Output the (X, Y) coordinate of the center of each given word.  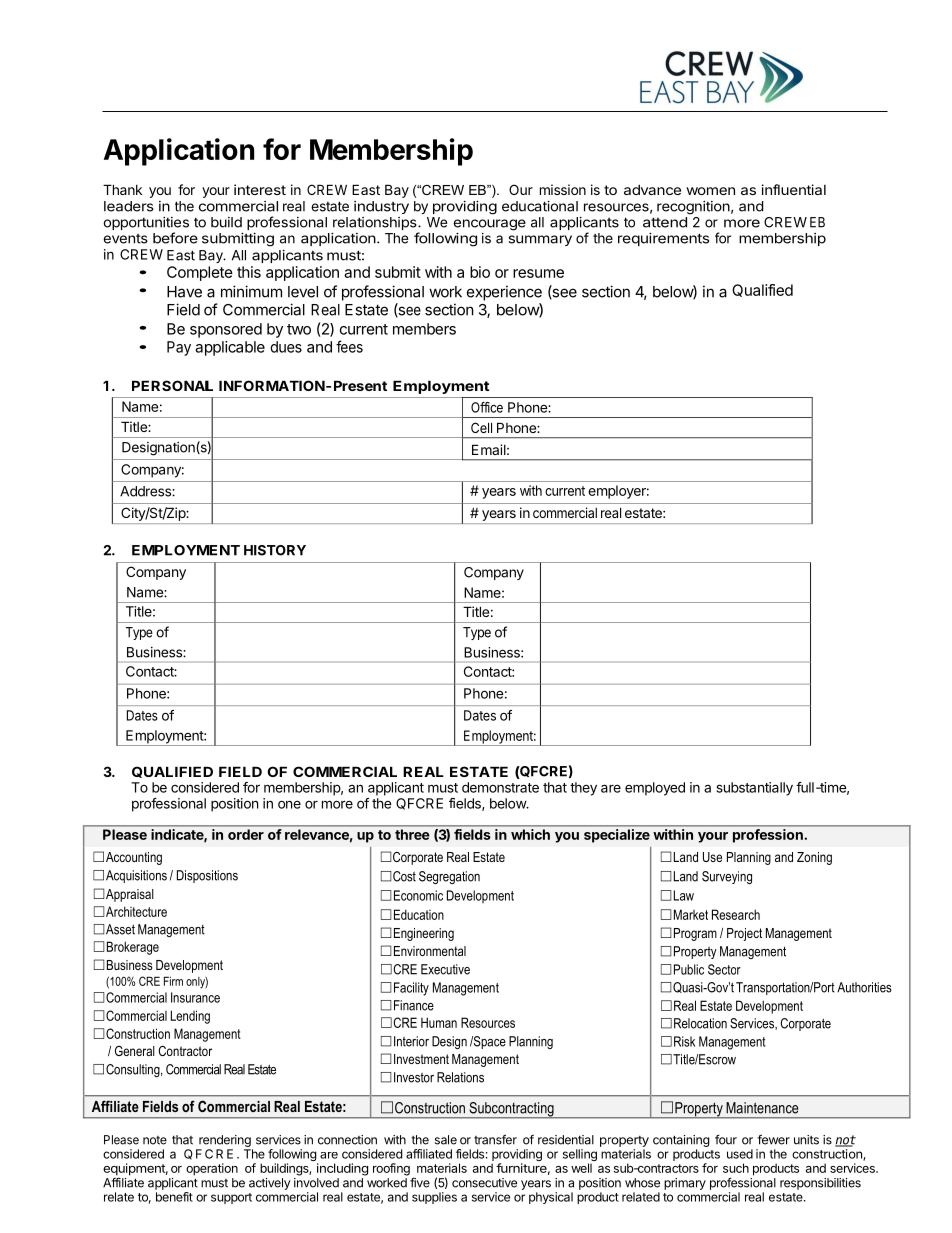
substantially (755, 789)
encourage (490, 226)
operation (212, 1169)
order (246, 834)
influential (794, 189)
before (175, 238)
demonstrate (500, 787)
